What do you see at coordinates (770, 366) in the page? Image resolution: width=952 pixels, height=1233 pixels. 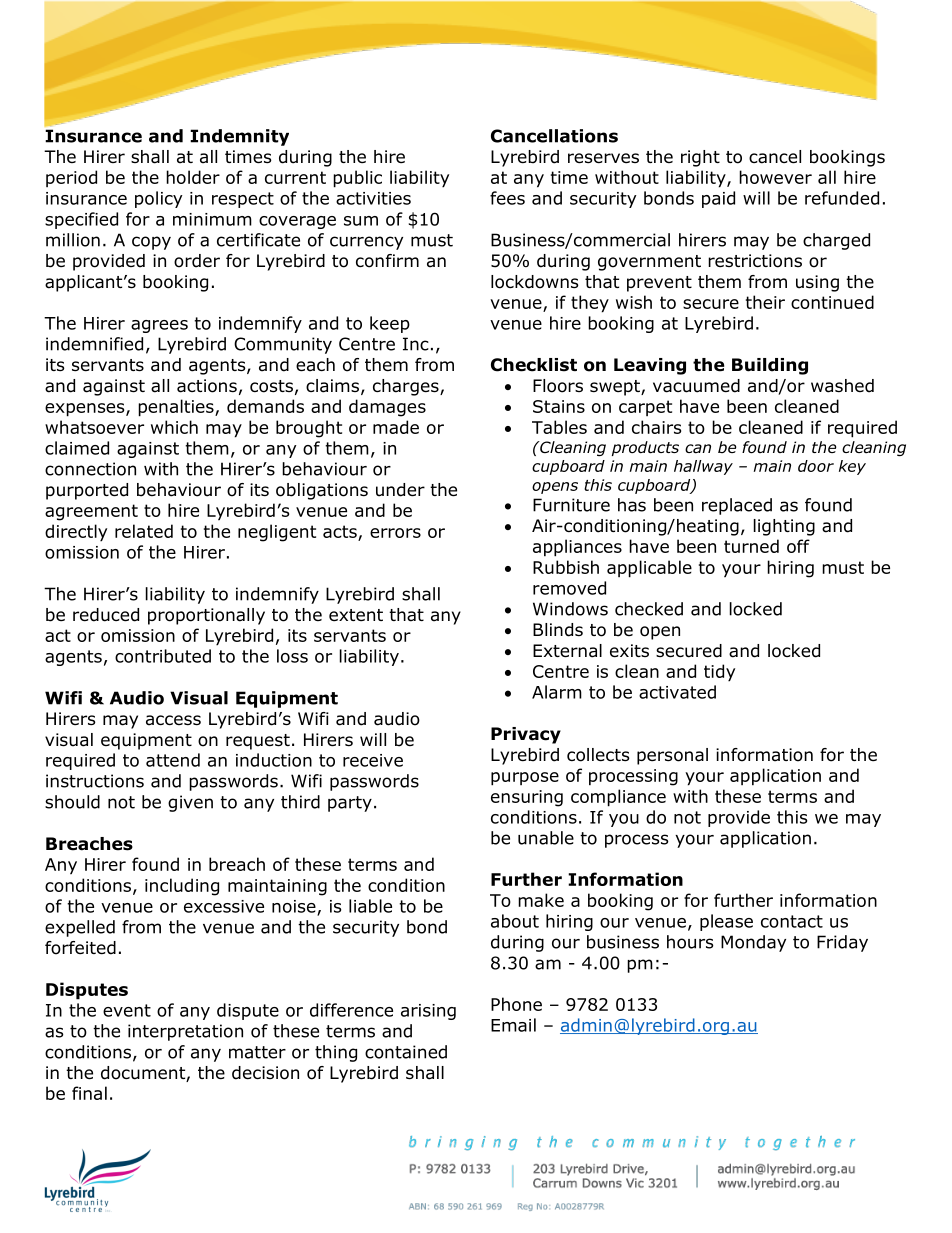 I see `Building` at bounding box center [770, 366].
